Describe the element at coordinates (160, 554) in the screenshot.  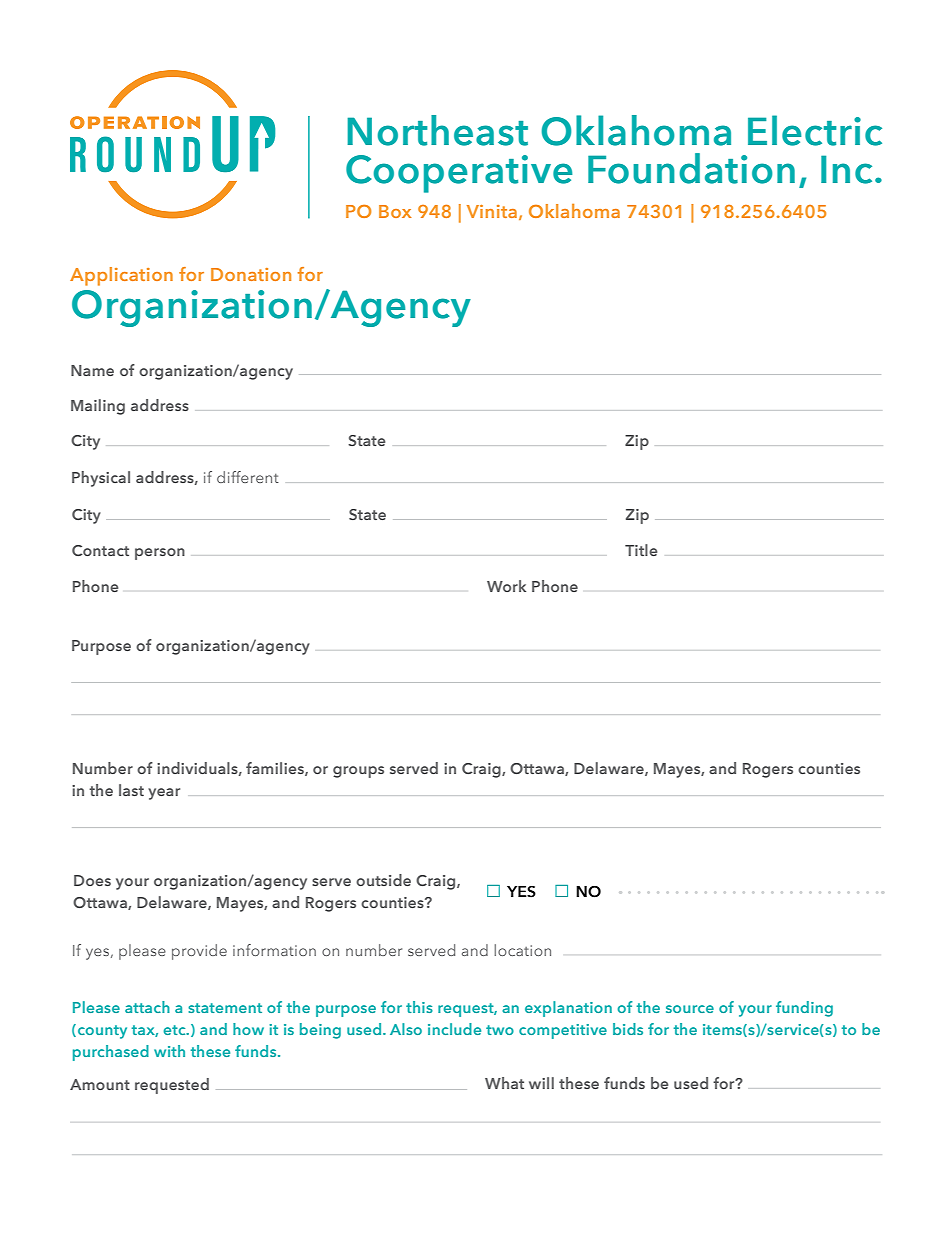
I see `person` at that location.
